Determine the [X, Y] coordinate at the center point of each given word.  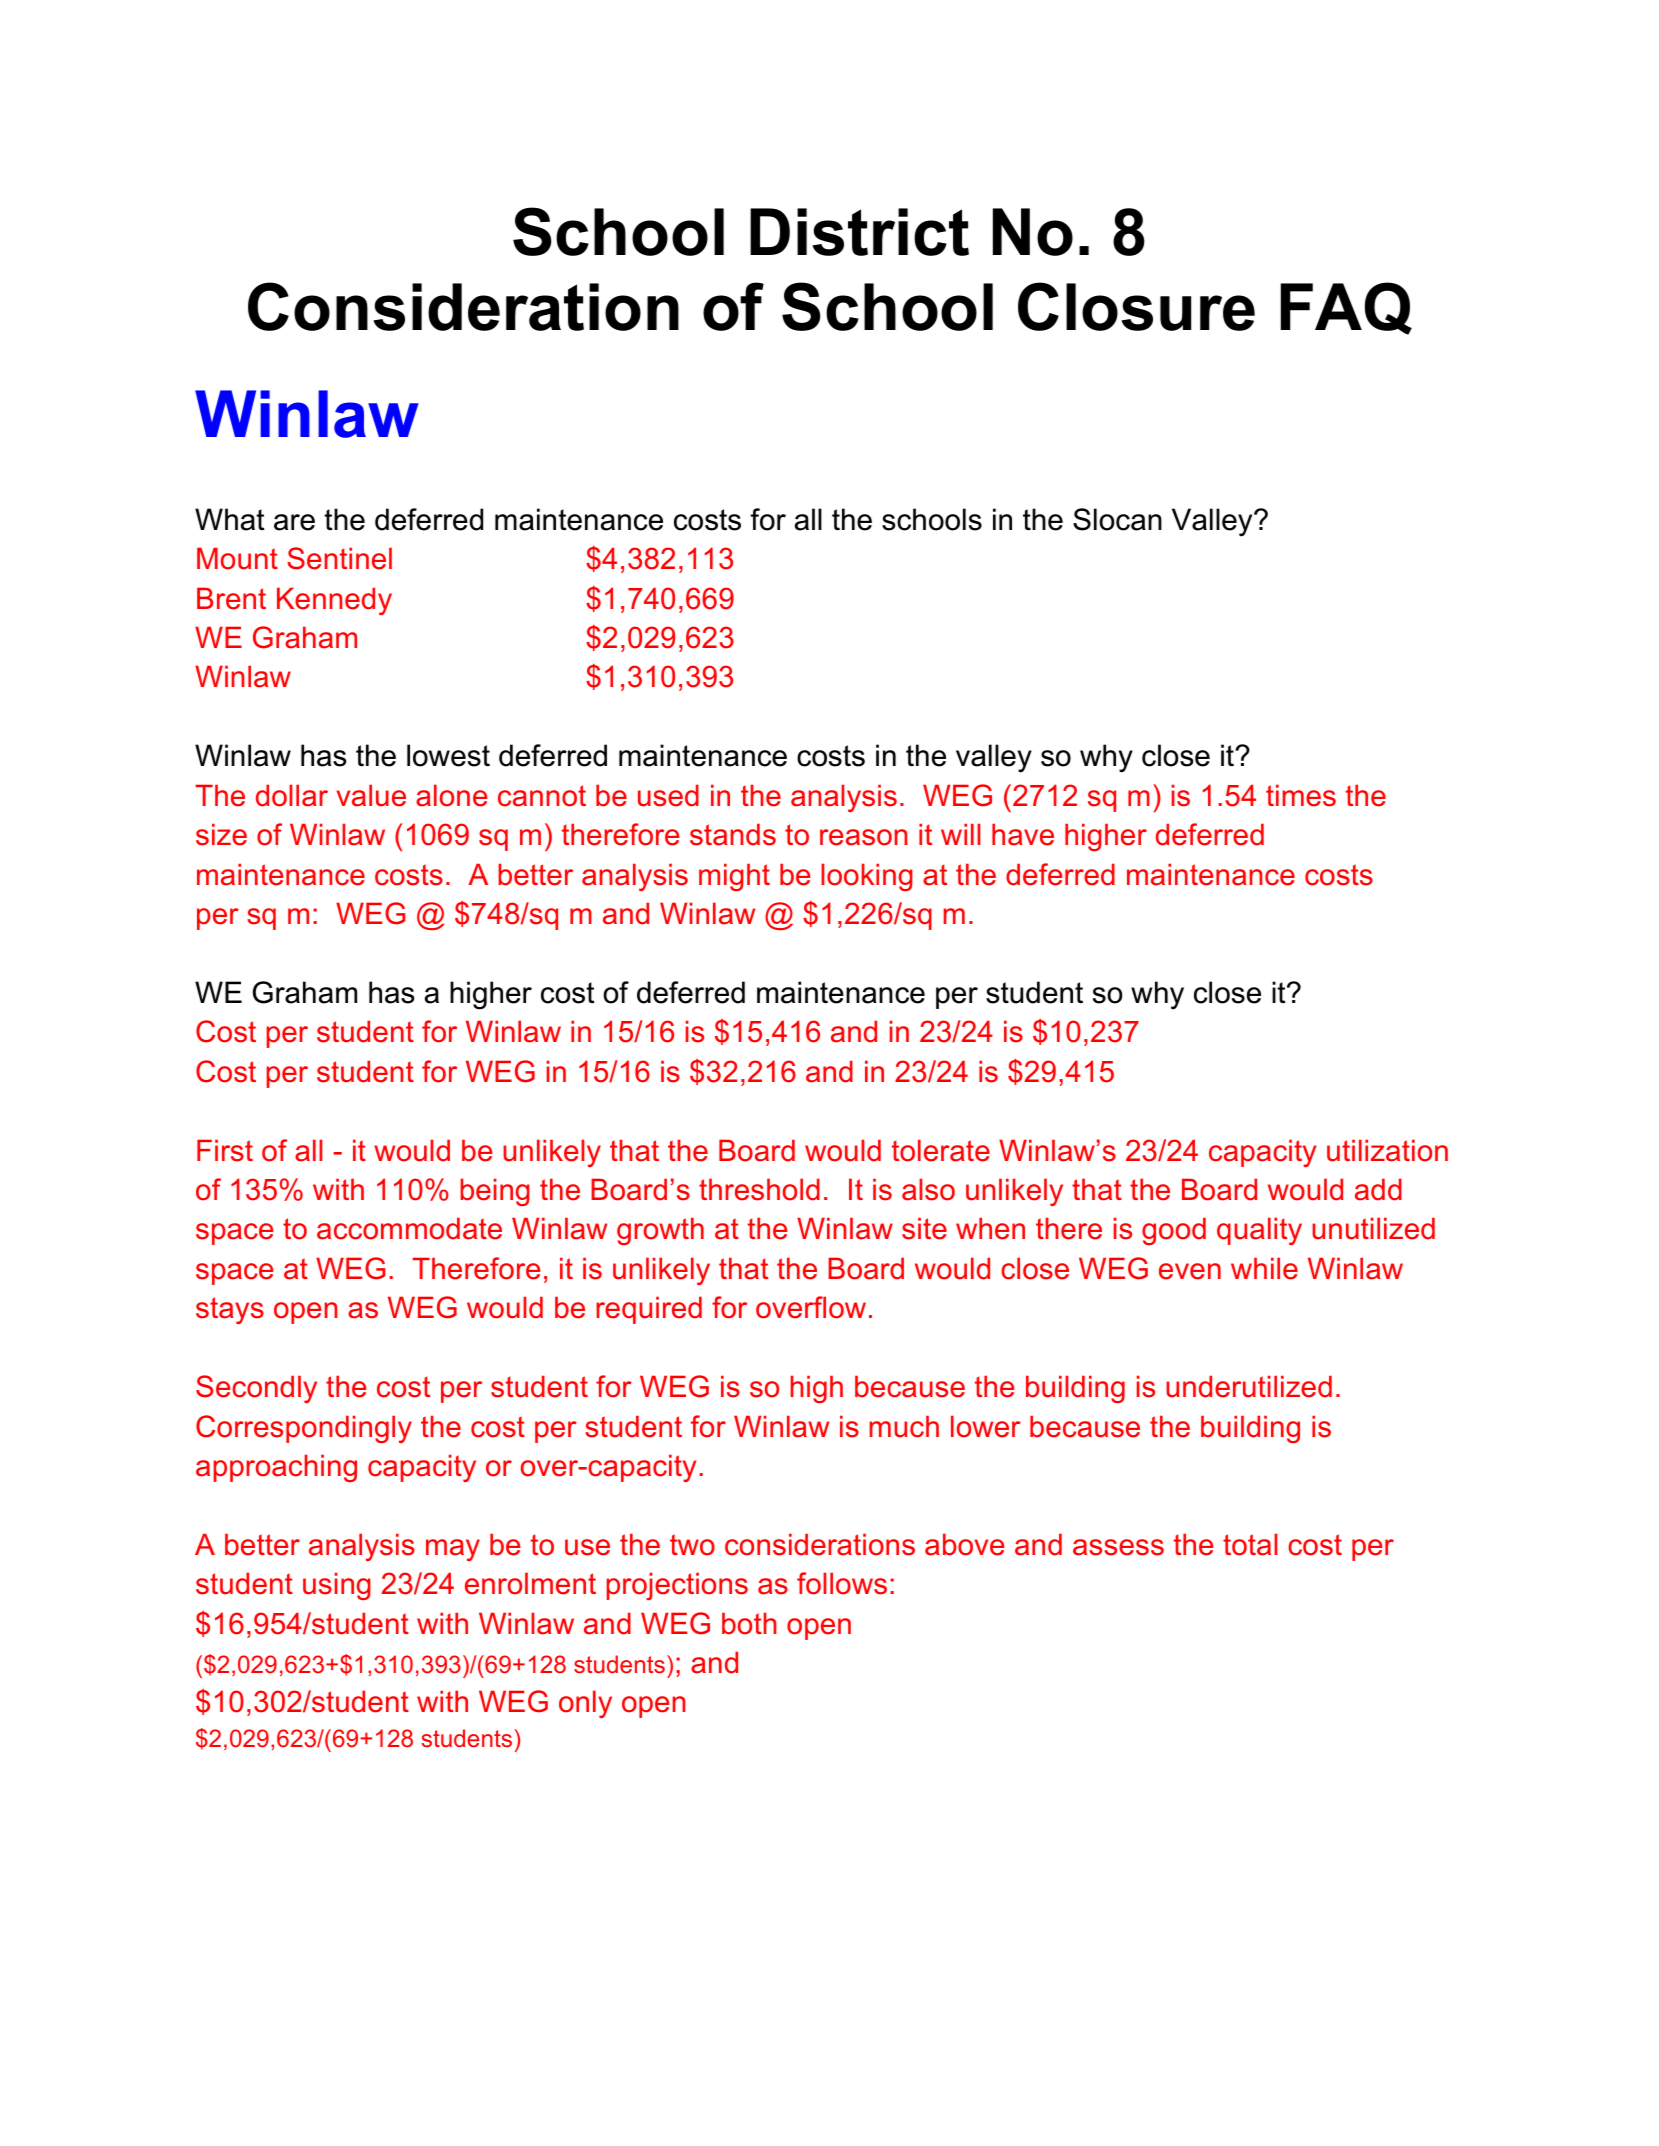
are [294, 522]
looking [867, 877]
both [749, 1623]
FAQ [1346, 308]
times [1301, 795]
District [859, 232]
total [1250, 1544]
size [221, 834]
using [337, 1586]
